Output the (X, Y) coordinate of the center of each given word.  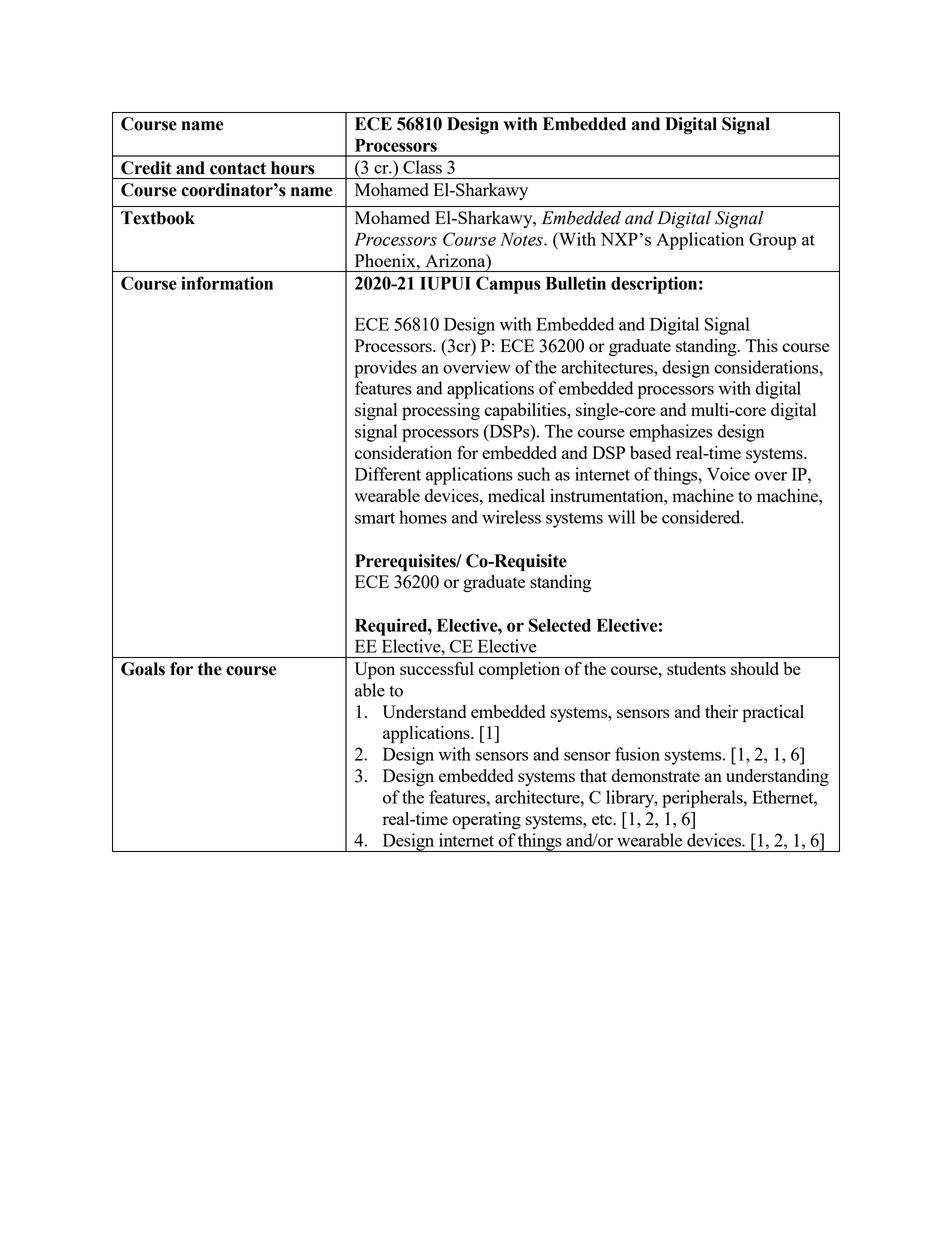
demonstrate (655, 775)
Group (772, 241)
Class (422, 167)
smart (375, 518)
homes (423, 517)
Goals (143, 669)
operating (486, 821)
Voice (728, 474)
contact (238, 168)
